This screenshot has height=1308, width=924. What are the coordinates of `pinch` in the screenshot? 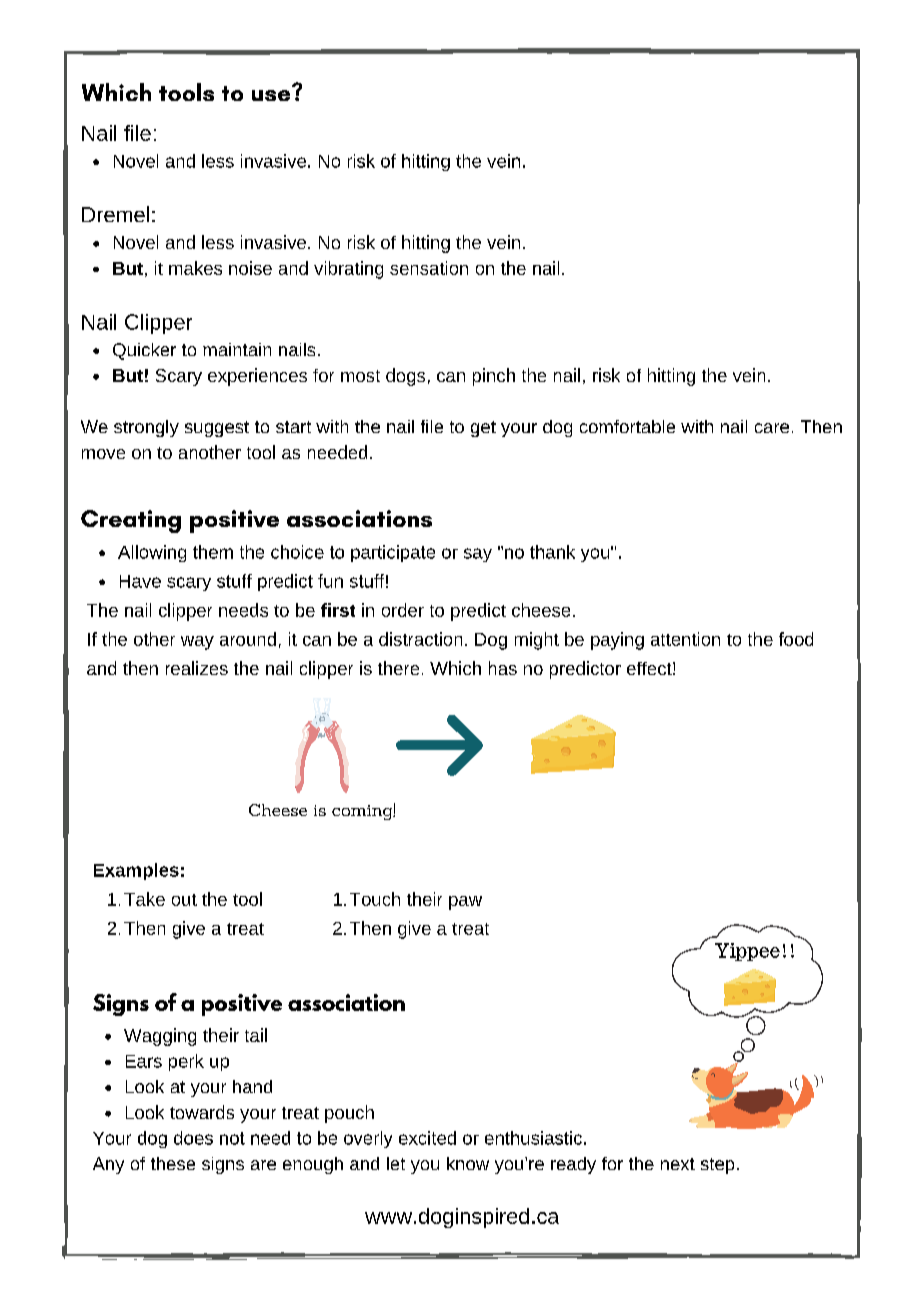 It's located at (494, 377).
